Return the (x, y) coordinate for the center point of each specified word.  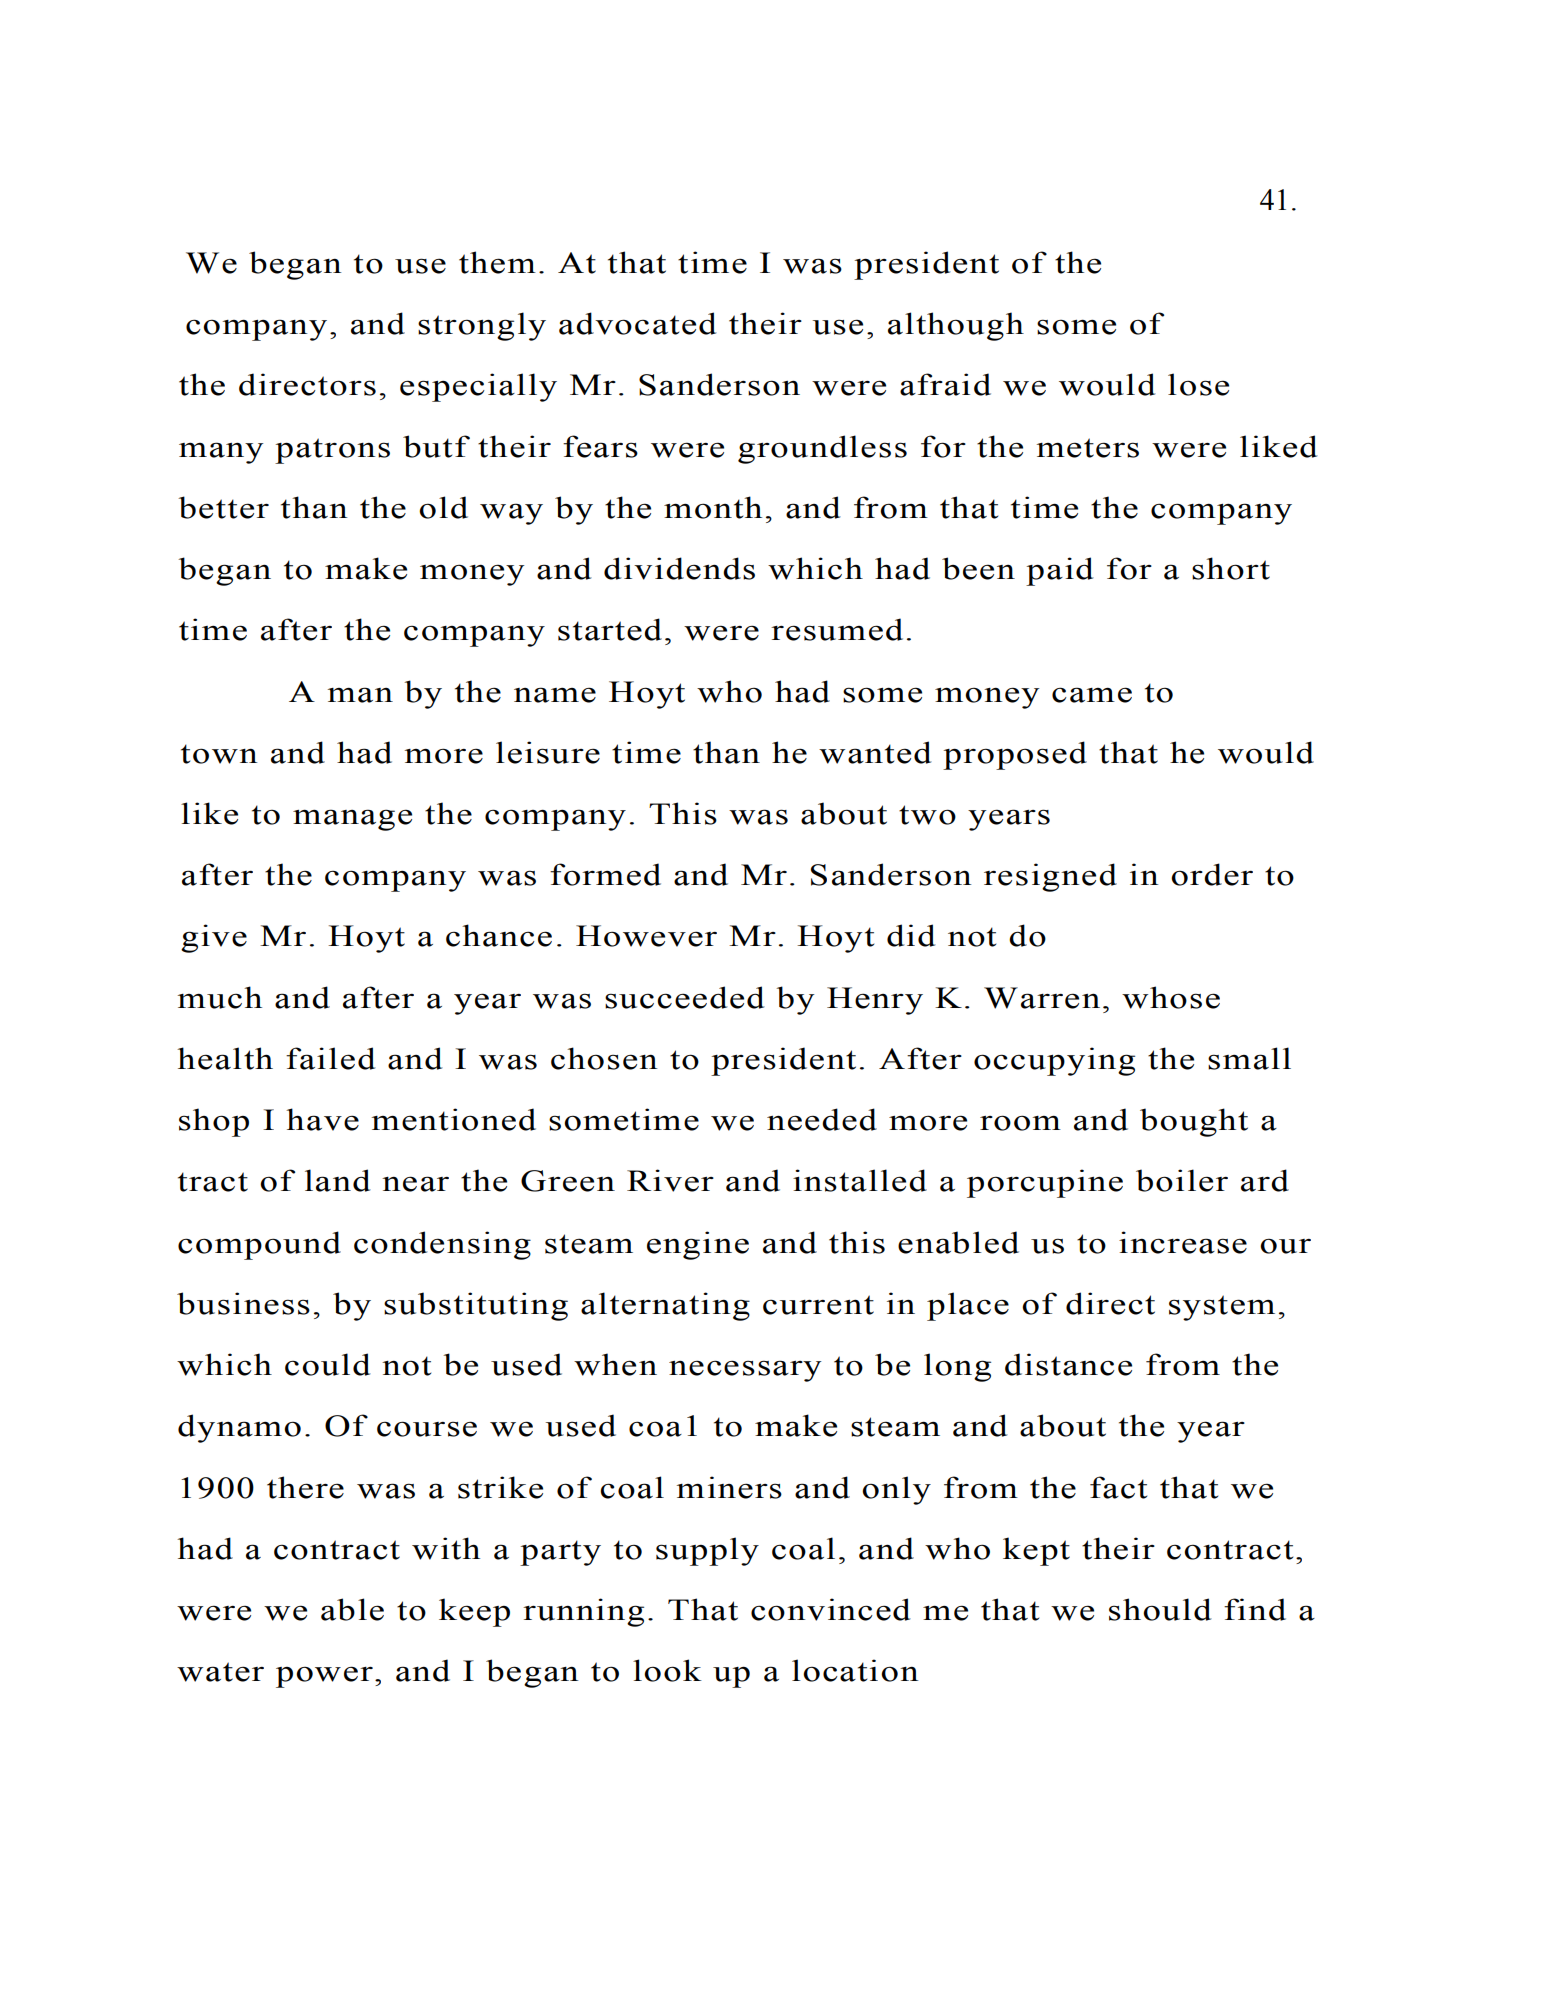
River (670, 1180)
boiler (1182, 1180)
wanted (875, 752)
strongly (482, 326)
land (338, 1180)
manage (352, 820)
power (324, 1677)
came (1092, 695)
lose (1198, 384)
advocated (638, 323)
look (667, 1670)
